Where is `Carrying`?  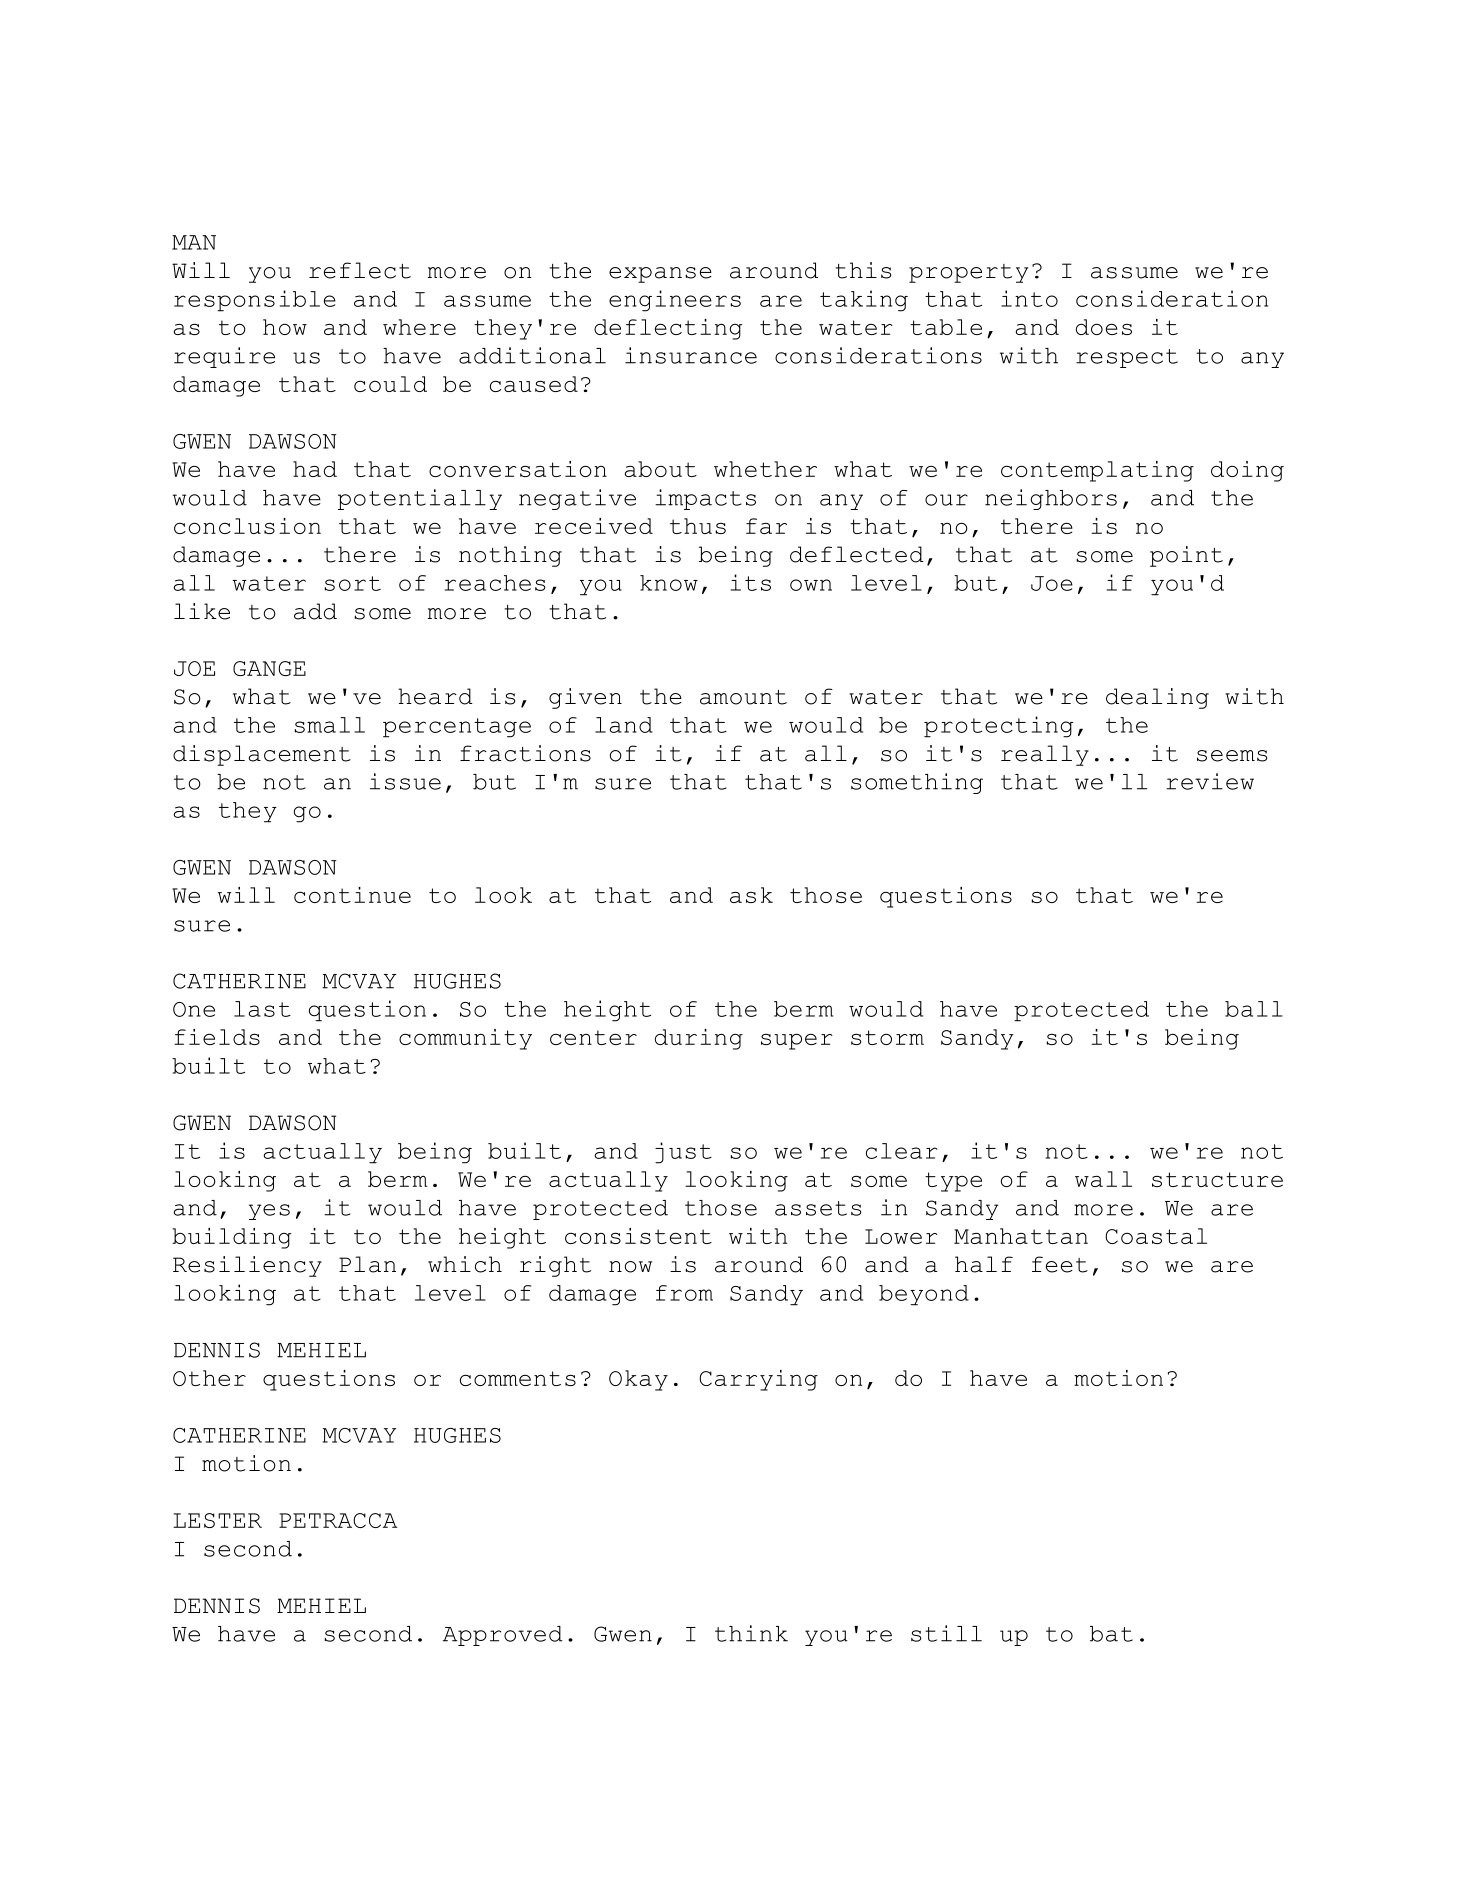 Carrying is located at coordinates (758, 1380).
